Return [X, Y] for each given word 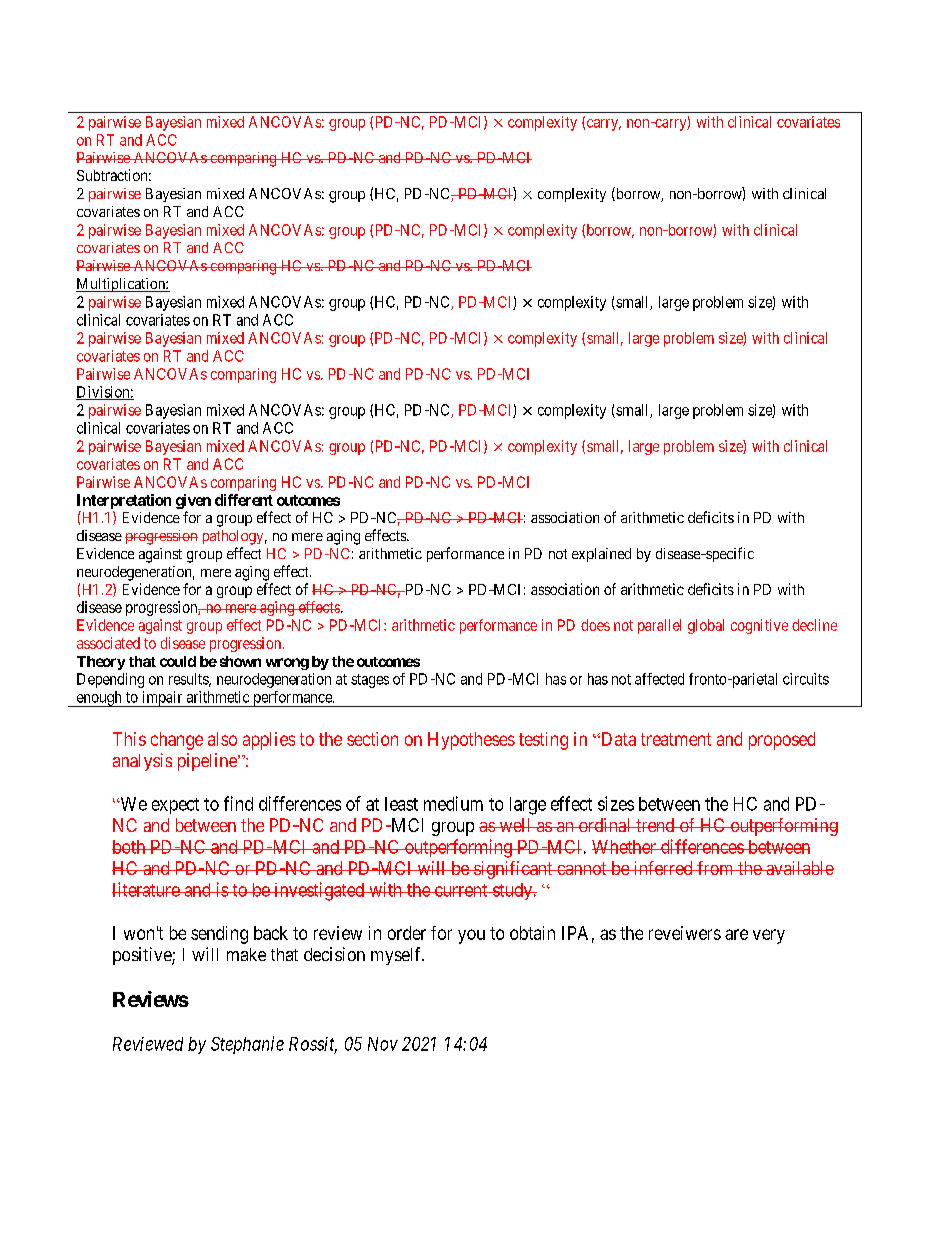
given [193, 501]
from [715, 868]
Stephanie [247, 1045]
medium [453, 803]
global [706, 626]
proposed [782, 741]
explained [601, 555]
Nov [383, 1044]
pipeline [208, 762]
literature [146, 889]
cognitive [759, 626]
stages [370, 681]
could [178, 661]
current [461, 890]
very [769, 936]
